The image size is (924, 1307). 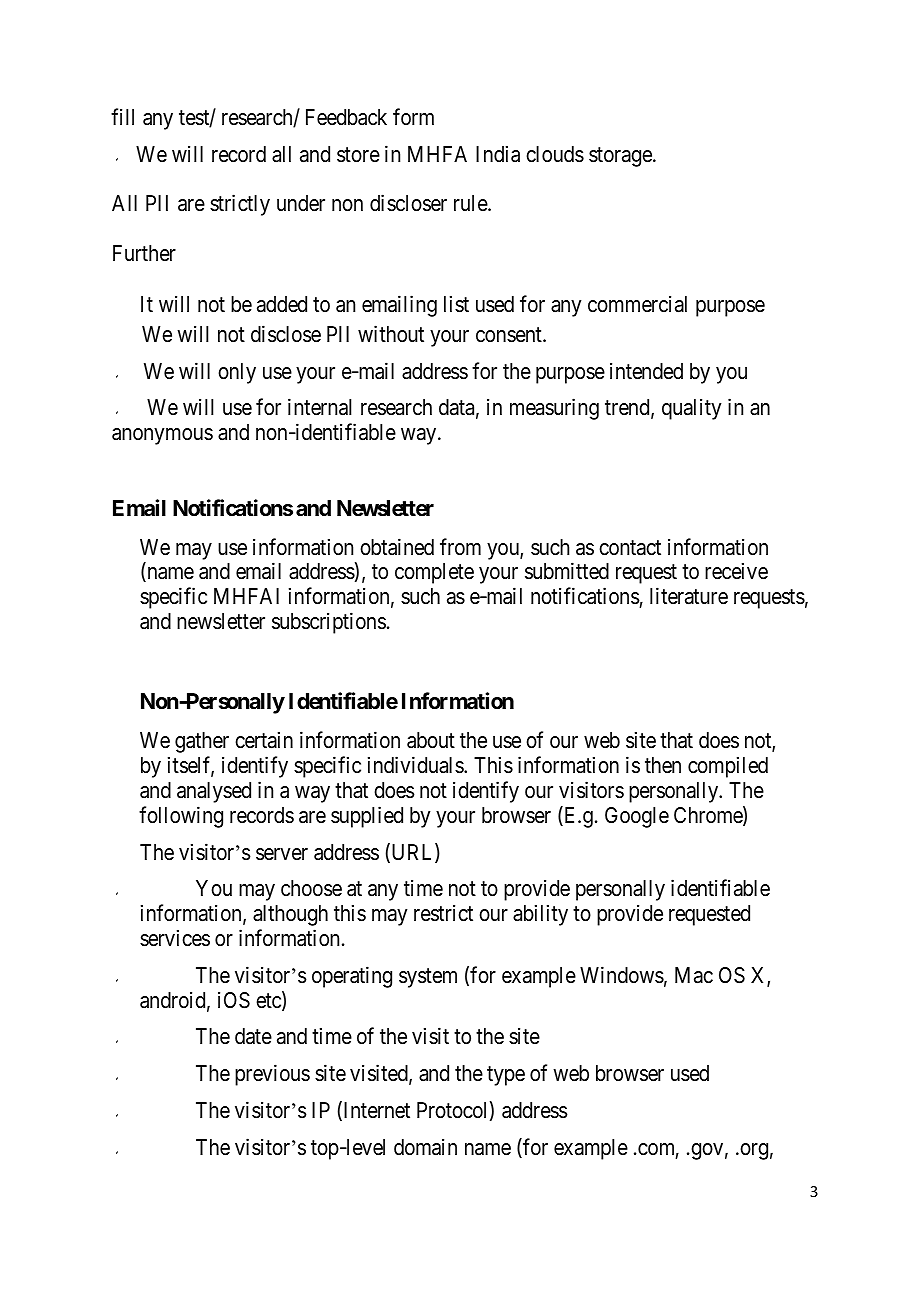 I want to click on anonymous, so click(x=162, y=436).
